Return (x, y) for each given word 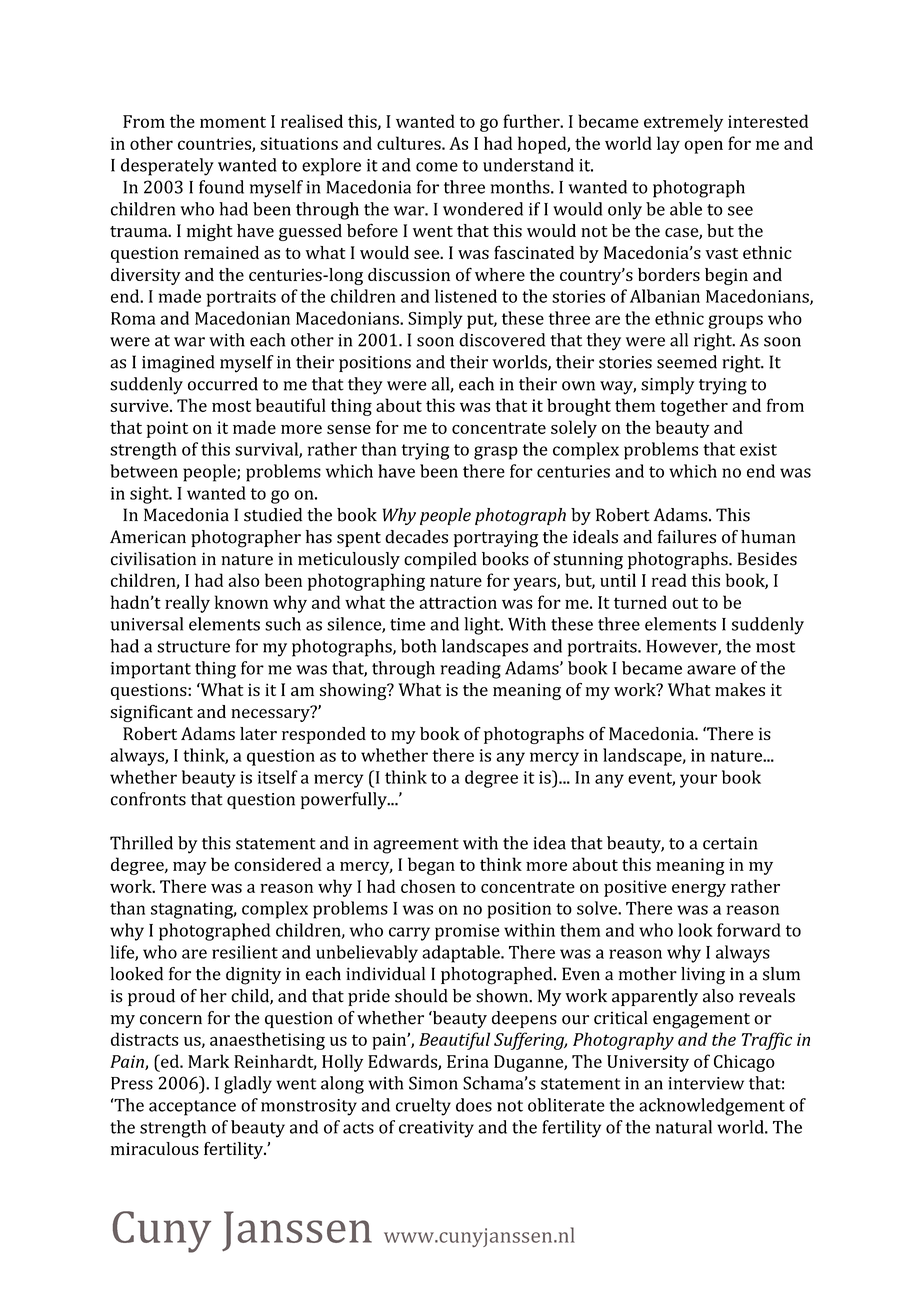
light (483, 626)
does (474, 1105)
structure (193, 647)
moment (233, 122)
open (703, 147)
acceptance (192, 1108)
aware (711, 670)
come (437, 167)
